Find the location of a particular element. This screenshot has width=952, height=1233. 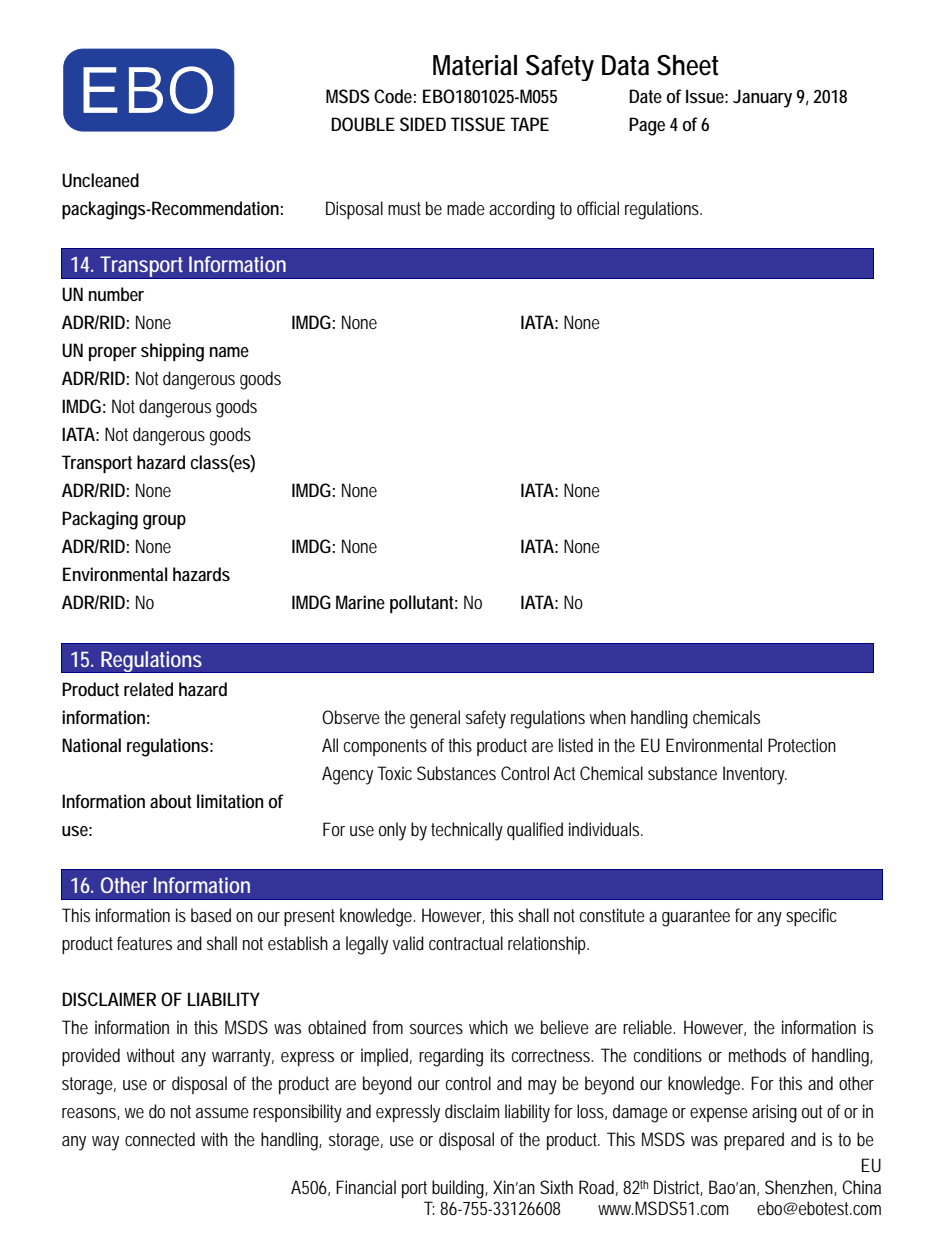

related is located at coordinates (148, 689).
